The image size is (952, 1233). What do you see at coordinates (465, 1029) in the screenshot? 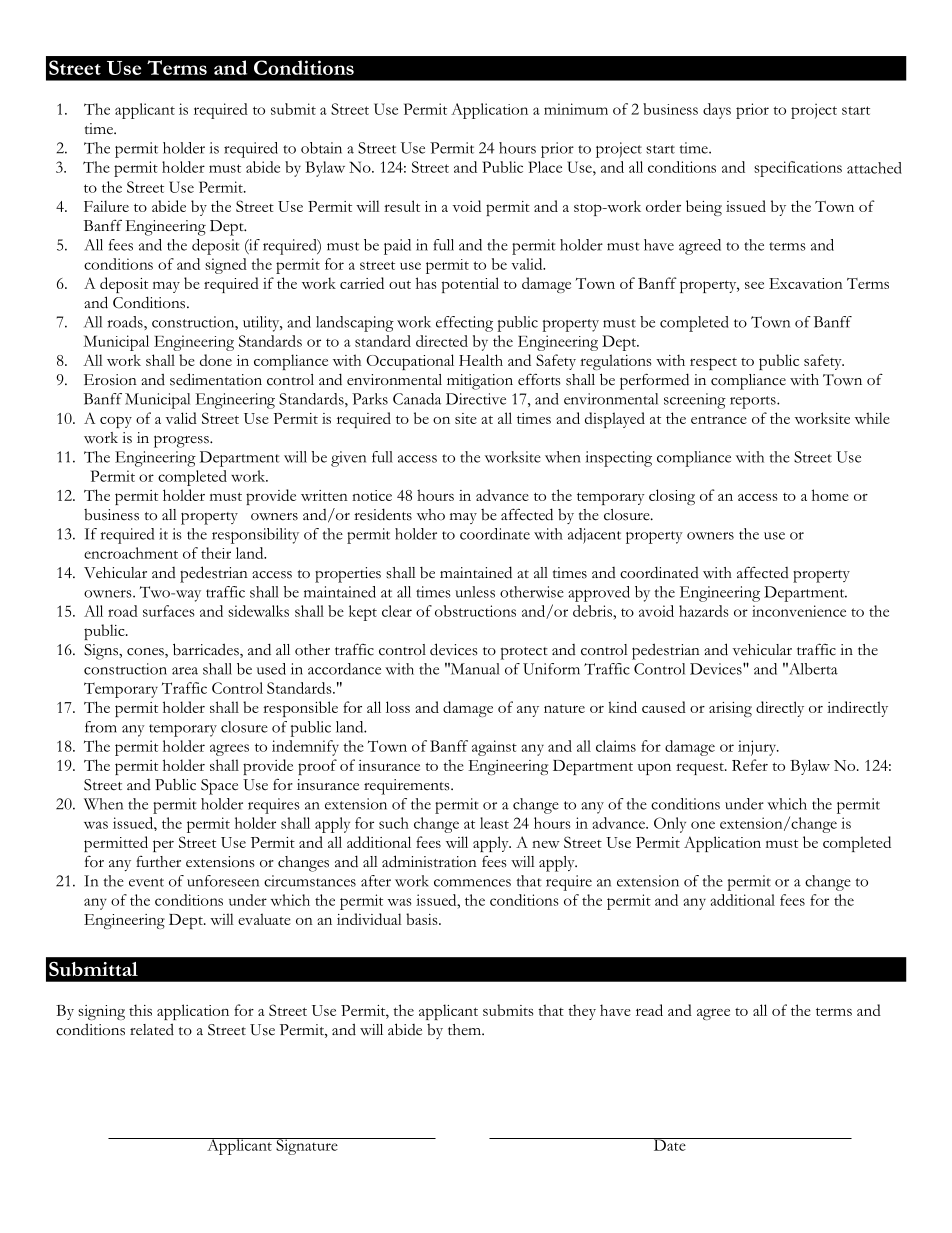
I see `them` at bounding box center [465, 1029].
